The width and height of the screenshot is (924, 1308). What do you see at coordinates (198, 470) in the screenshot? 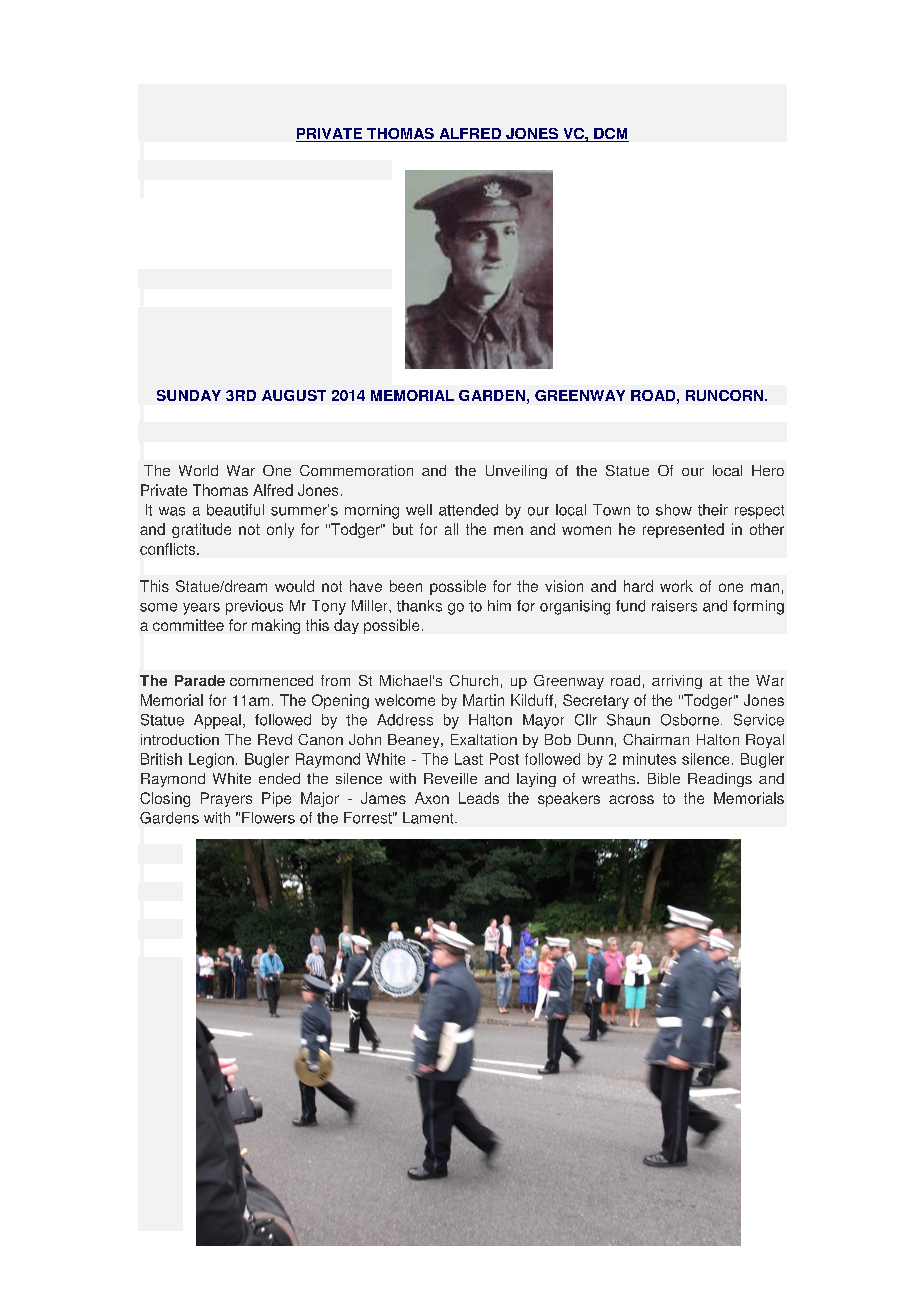
I see `World` at bounding box center [198, 470].
